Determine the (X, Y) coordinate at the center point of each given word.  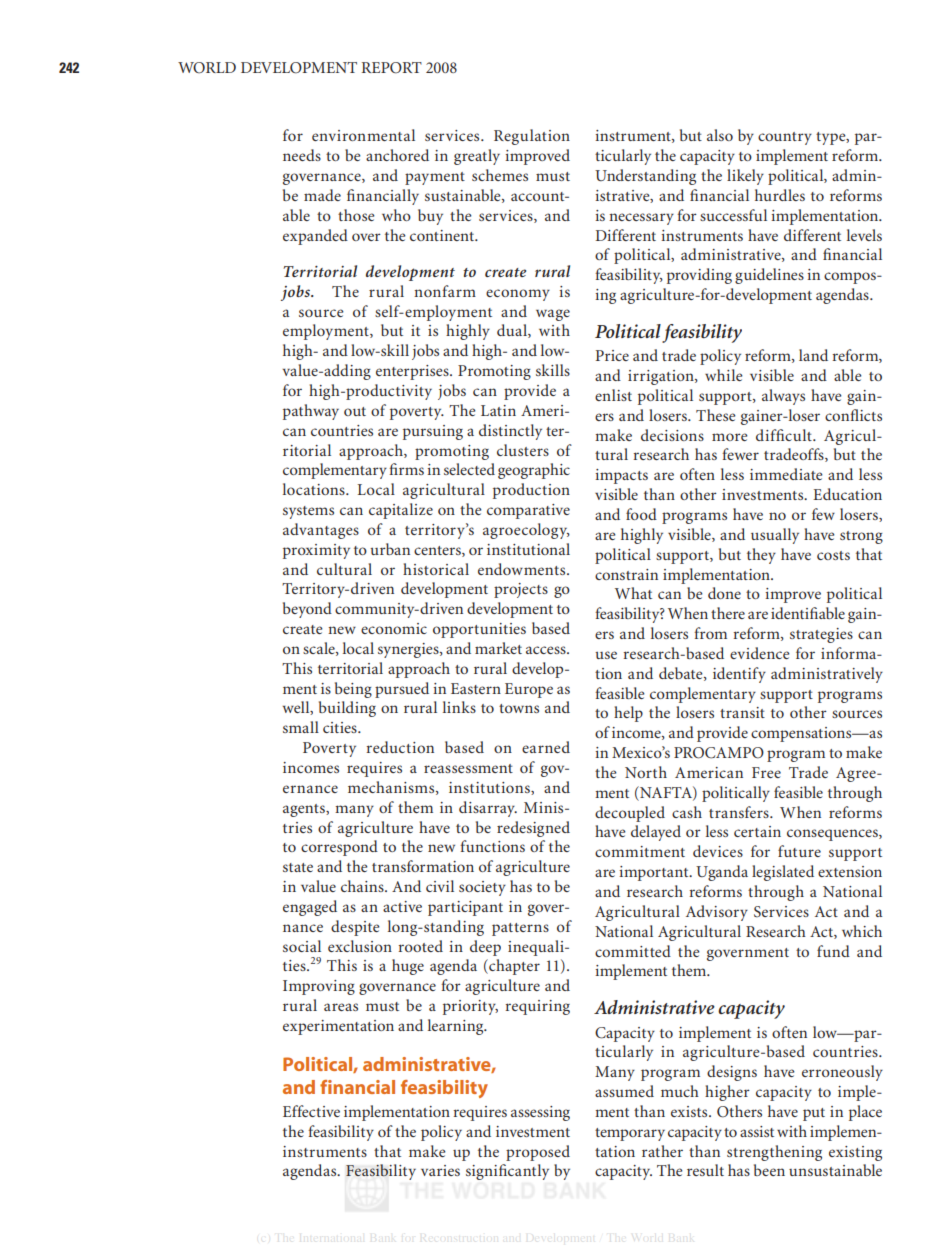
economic (394, 628)
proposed (538, 1153)
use (606, 655)
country (785, 138)
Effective (311, 1111)
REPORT (392, 68)
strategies (821, 635)
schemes (500, 175)
